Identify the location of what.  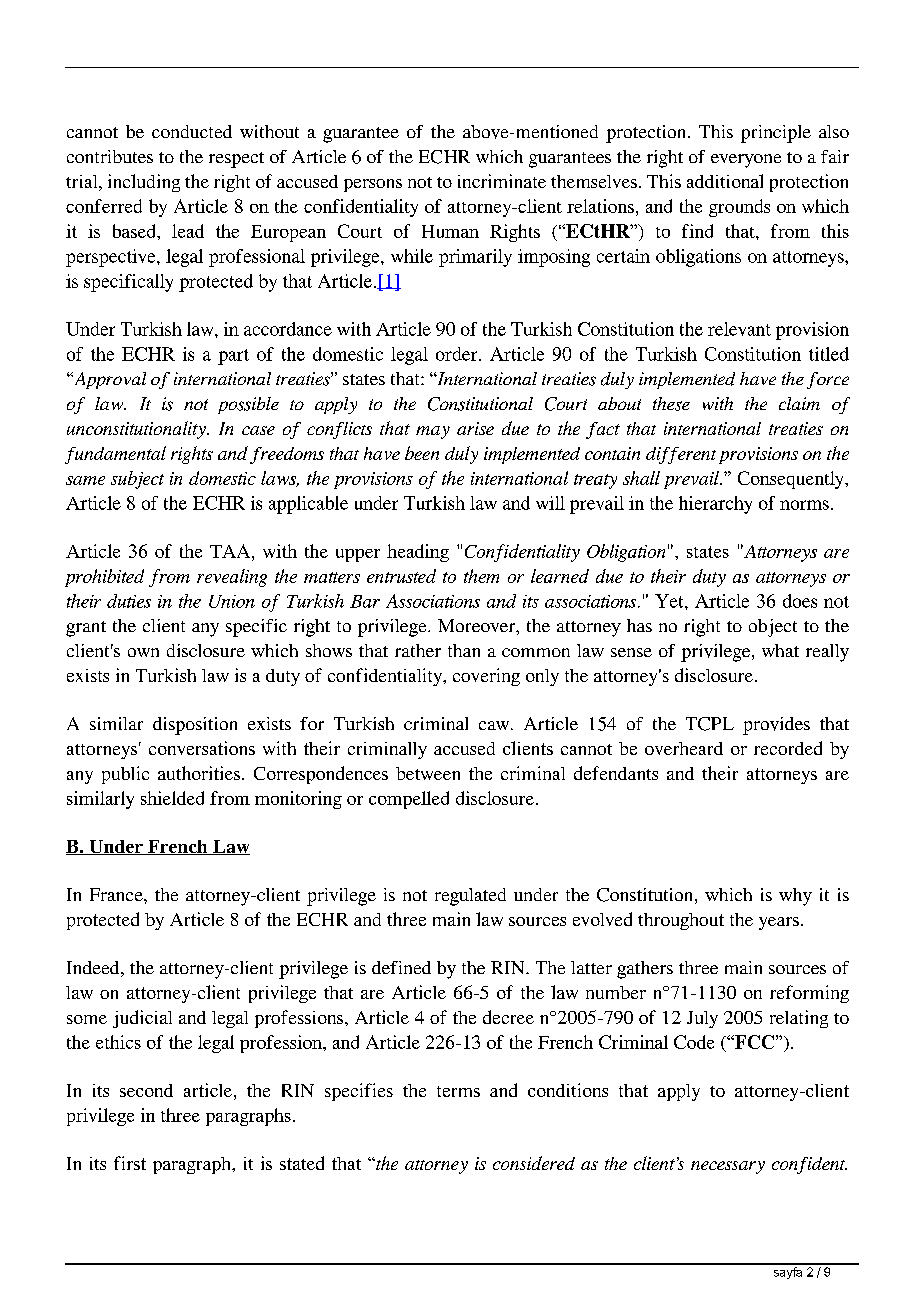
(780, 650).
